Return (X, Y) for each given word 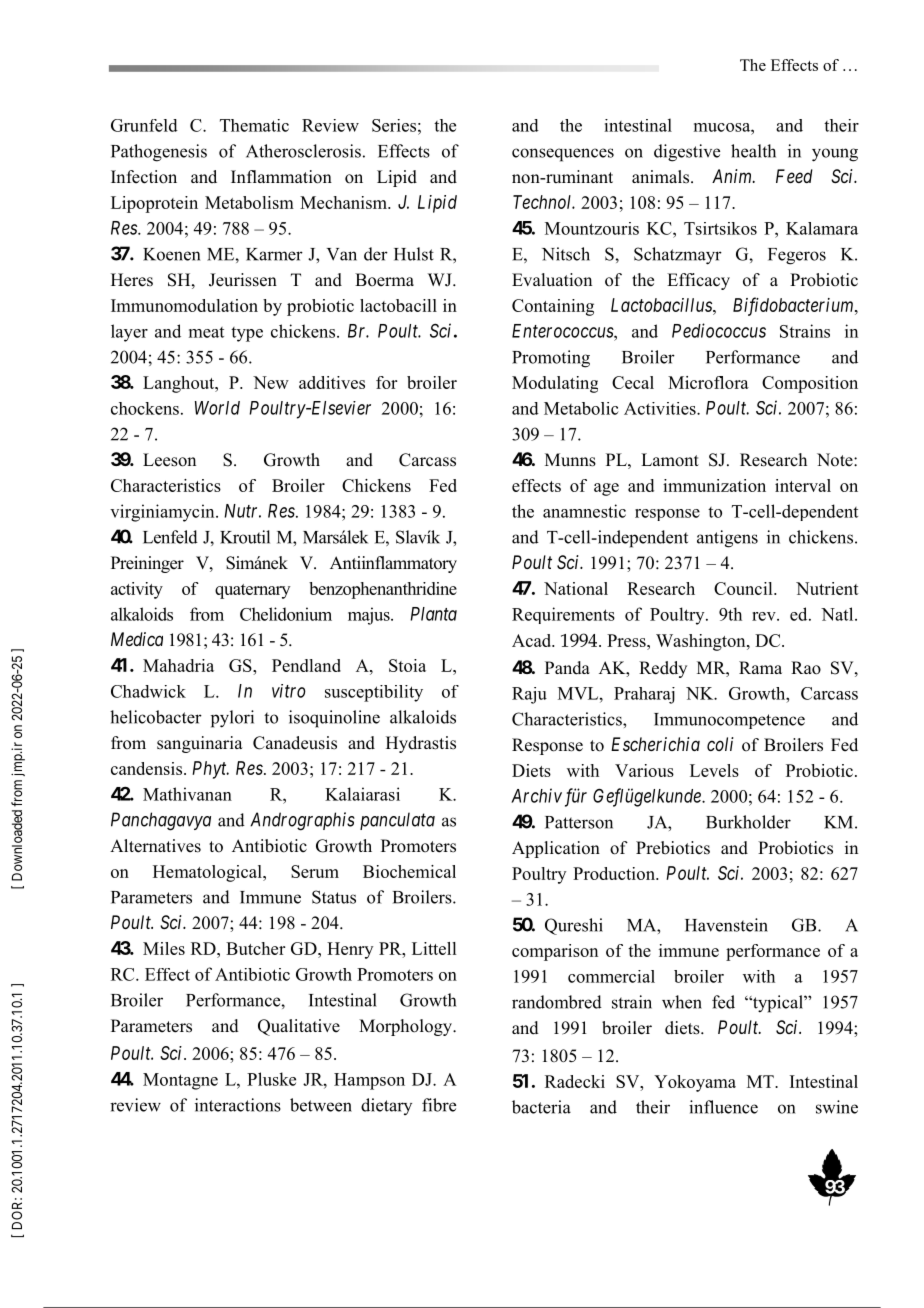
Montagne (180, 1081)
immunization (714, 485)
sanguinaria (200, 744)
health (753, 151)
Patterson (579, 822)
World (217, 408)
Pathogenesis (159, 153)
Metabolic (581, 408)
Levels (714, 770)
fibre (439, 1105)
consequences (563, 155)
